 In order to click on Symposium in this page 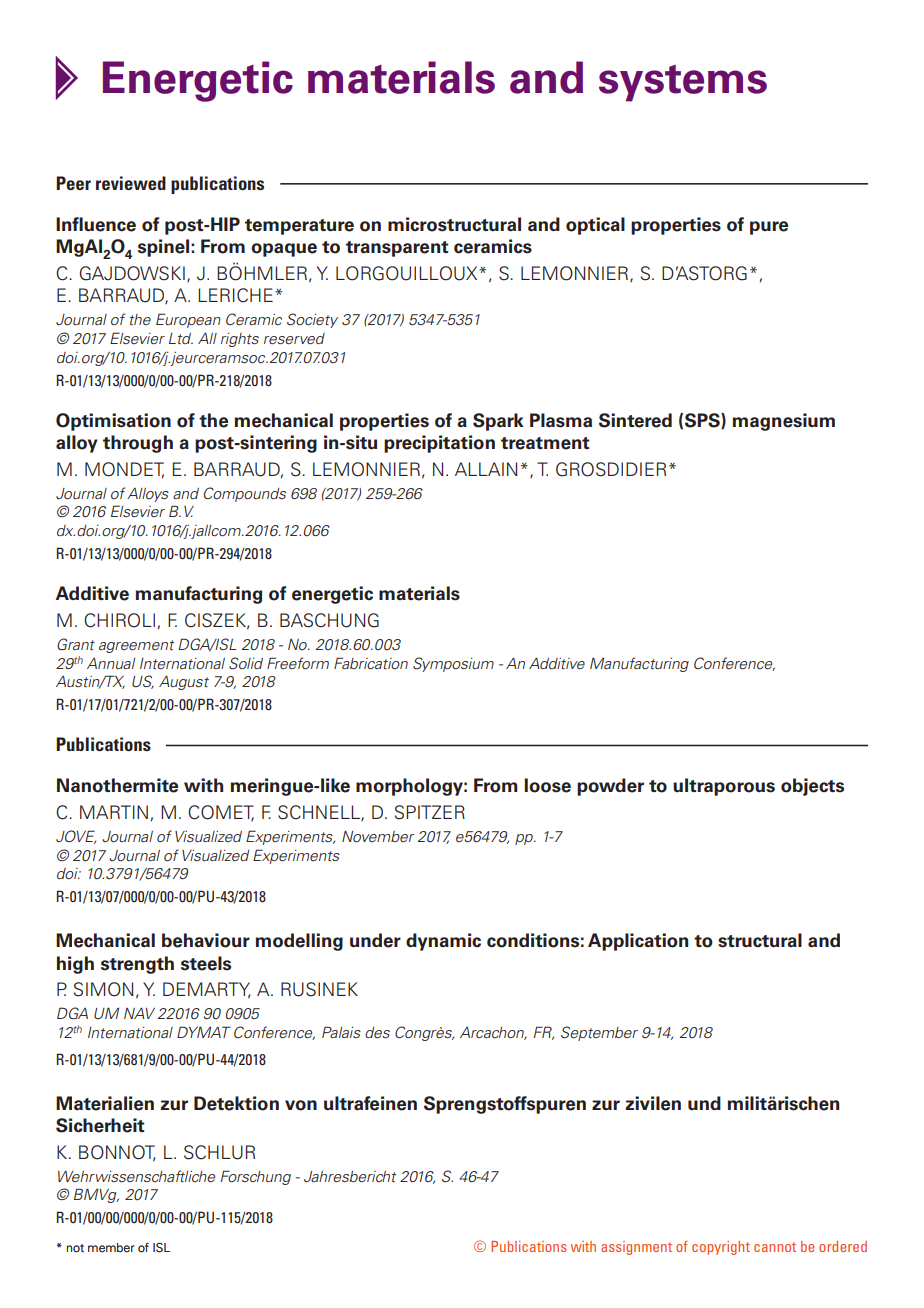, I will do `click(453, 664)`.
